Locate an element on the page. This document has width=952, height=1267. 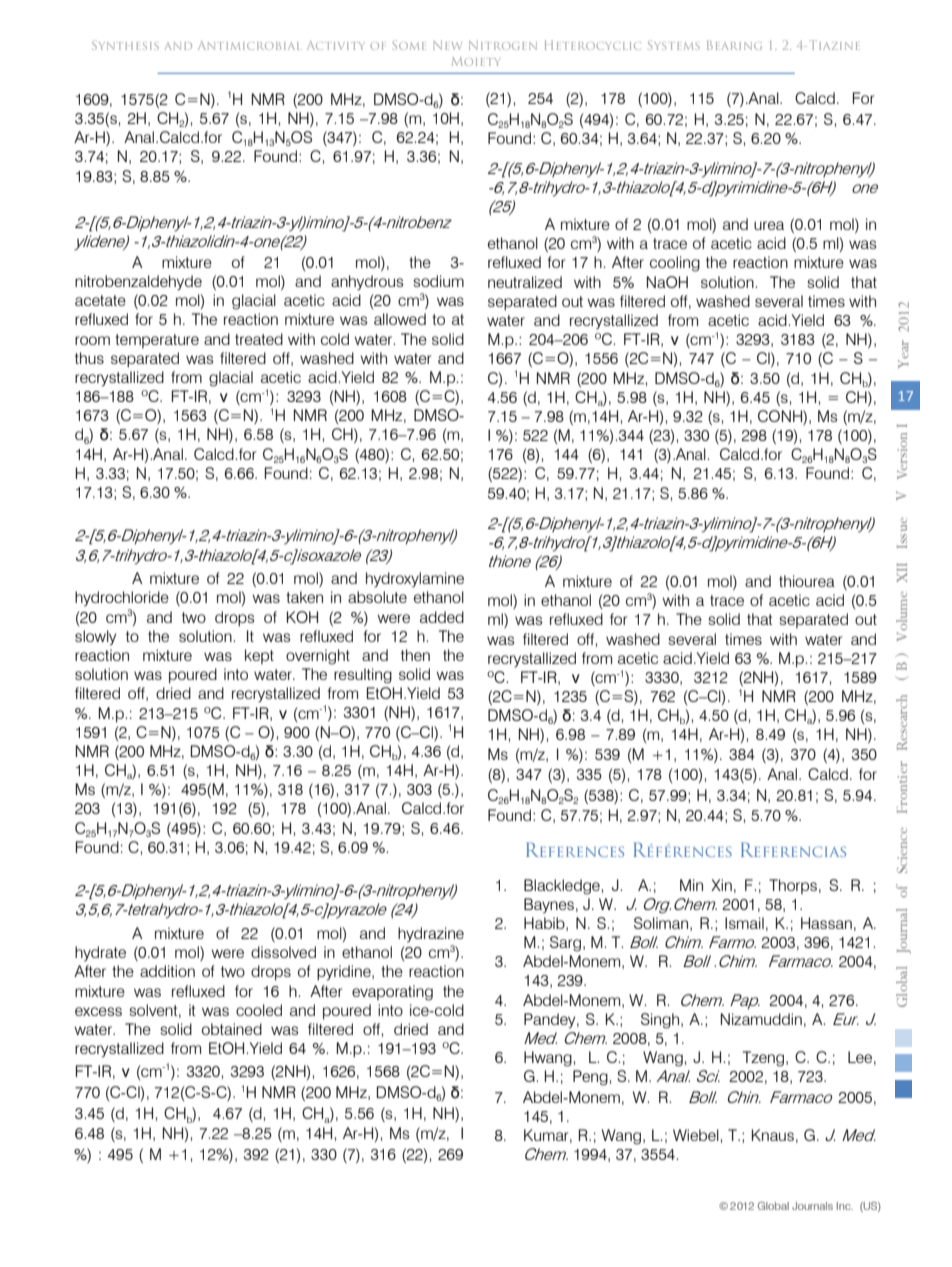
added is located at coordinates (442, 617).
